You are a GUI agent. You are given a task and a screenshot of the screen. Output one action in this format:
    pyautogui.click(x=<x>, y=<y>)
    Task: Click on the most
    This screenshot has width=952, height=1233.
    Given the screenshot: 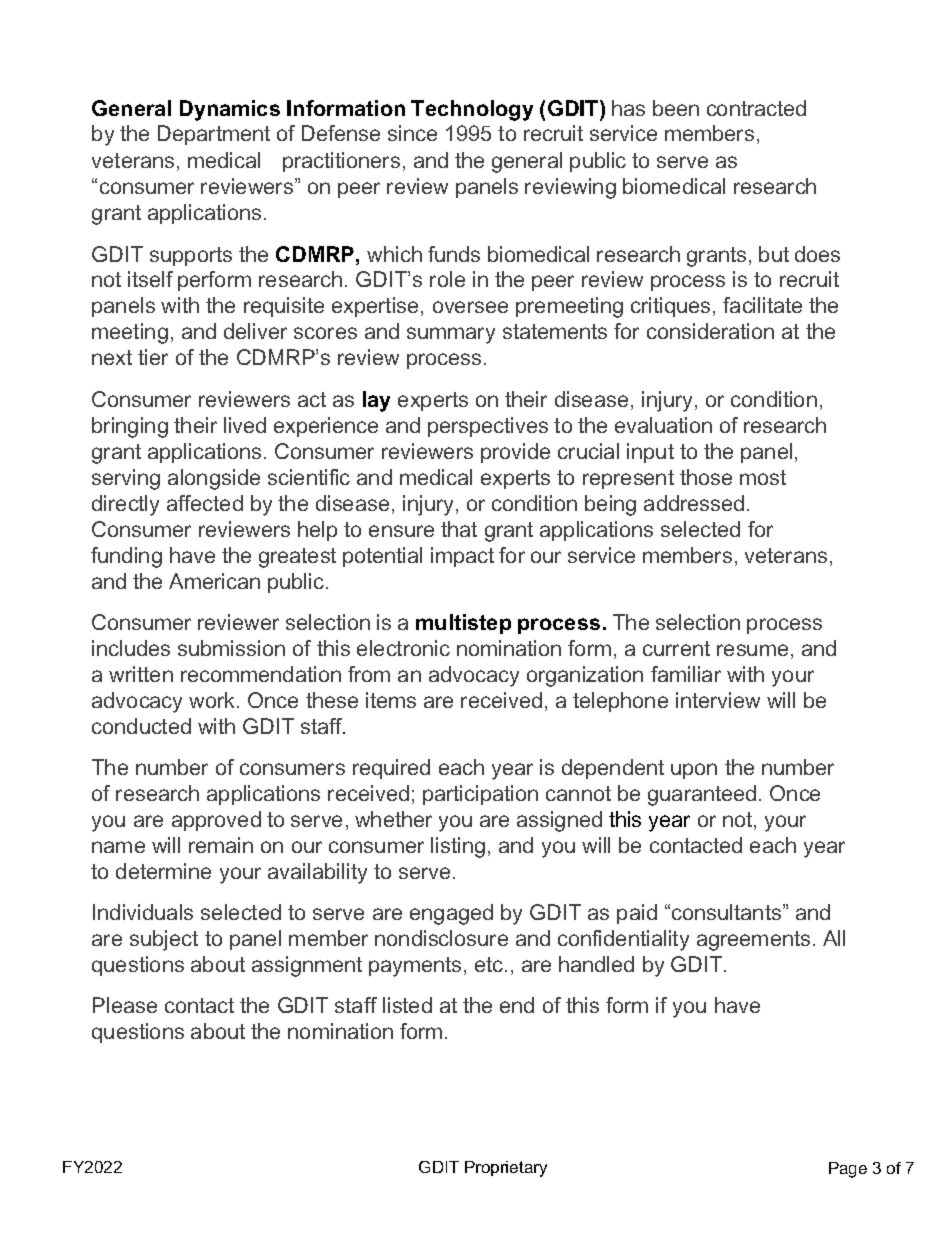 What is the action you would take?
    pyautogui.click(x=763, y=477)
